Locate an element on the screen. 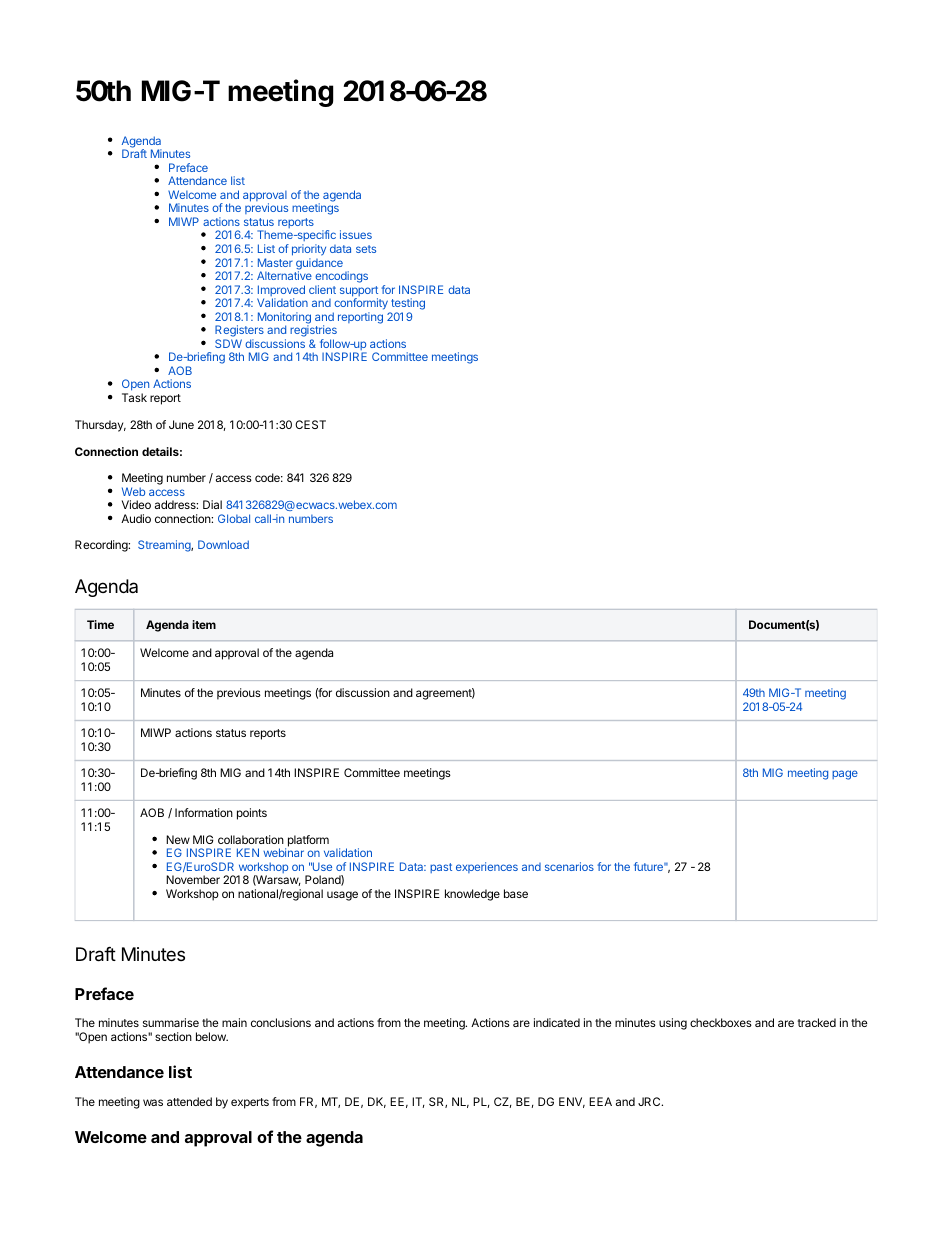  Download is located at coordinates (223, 544).
